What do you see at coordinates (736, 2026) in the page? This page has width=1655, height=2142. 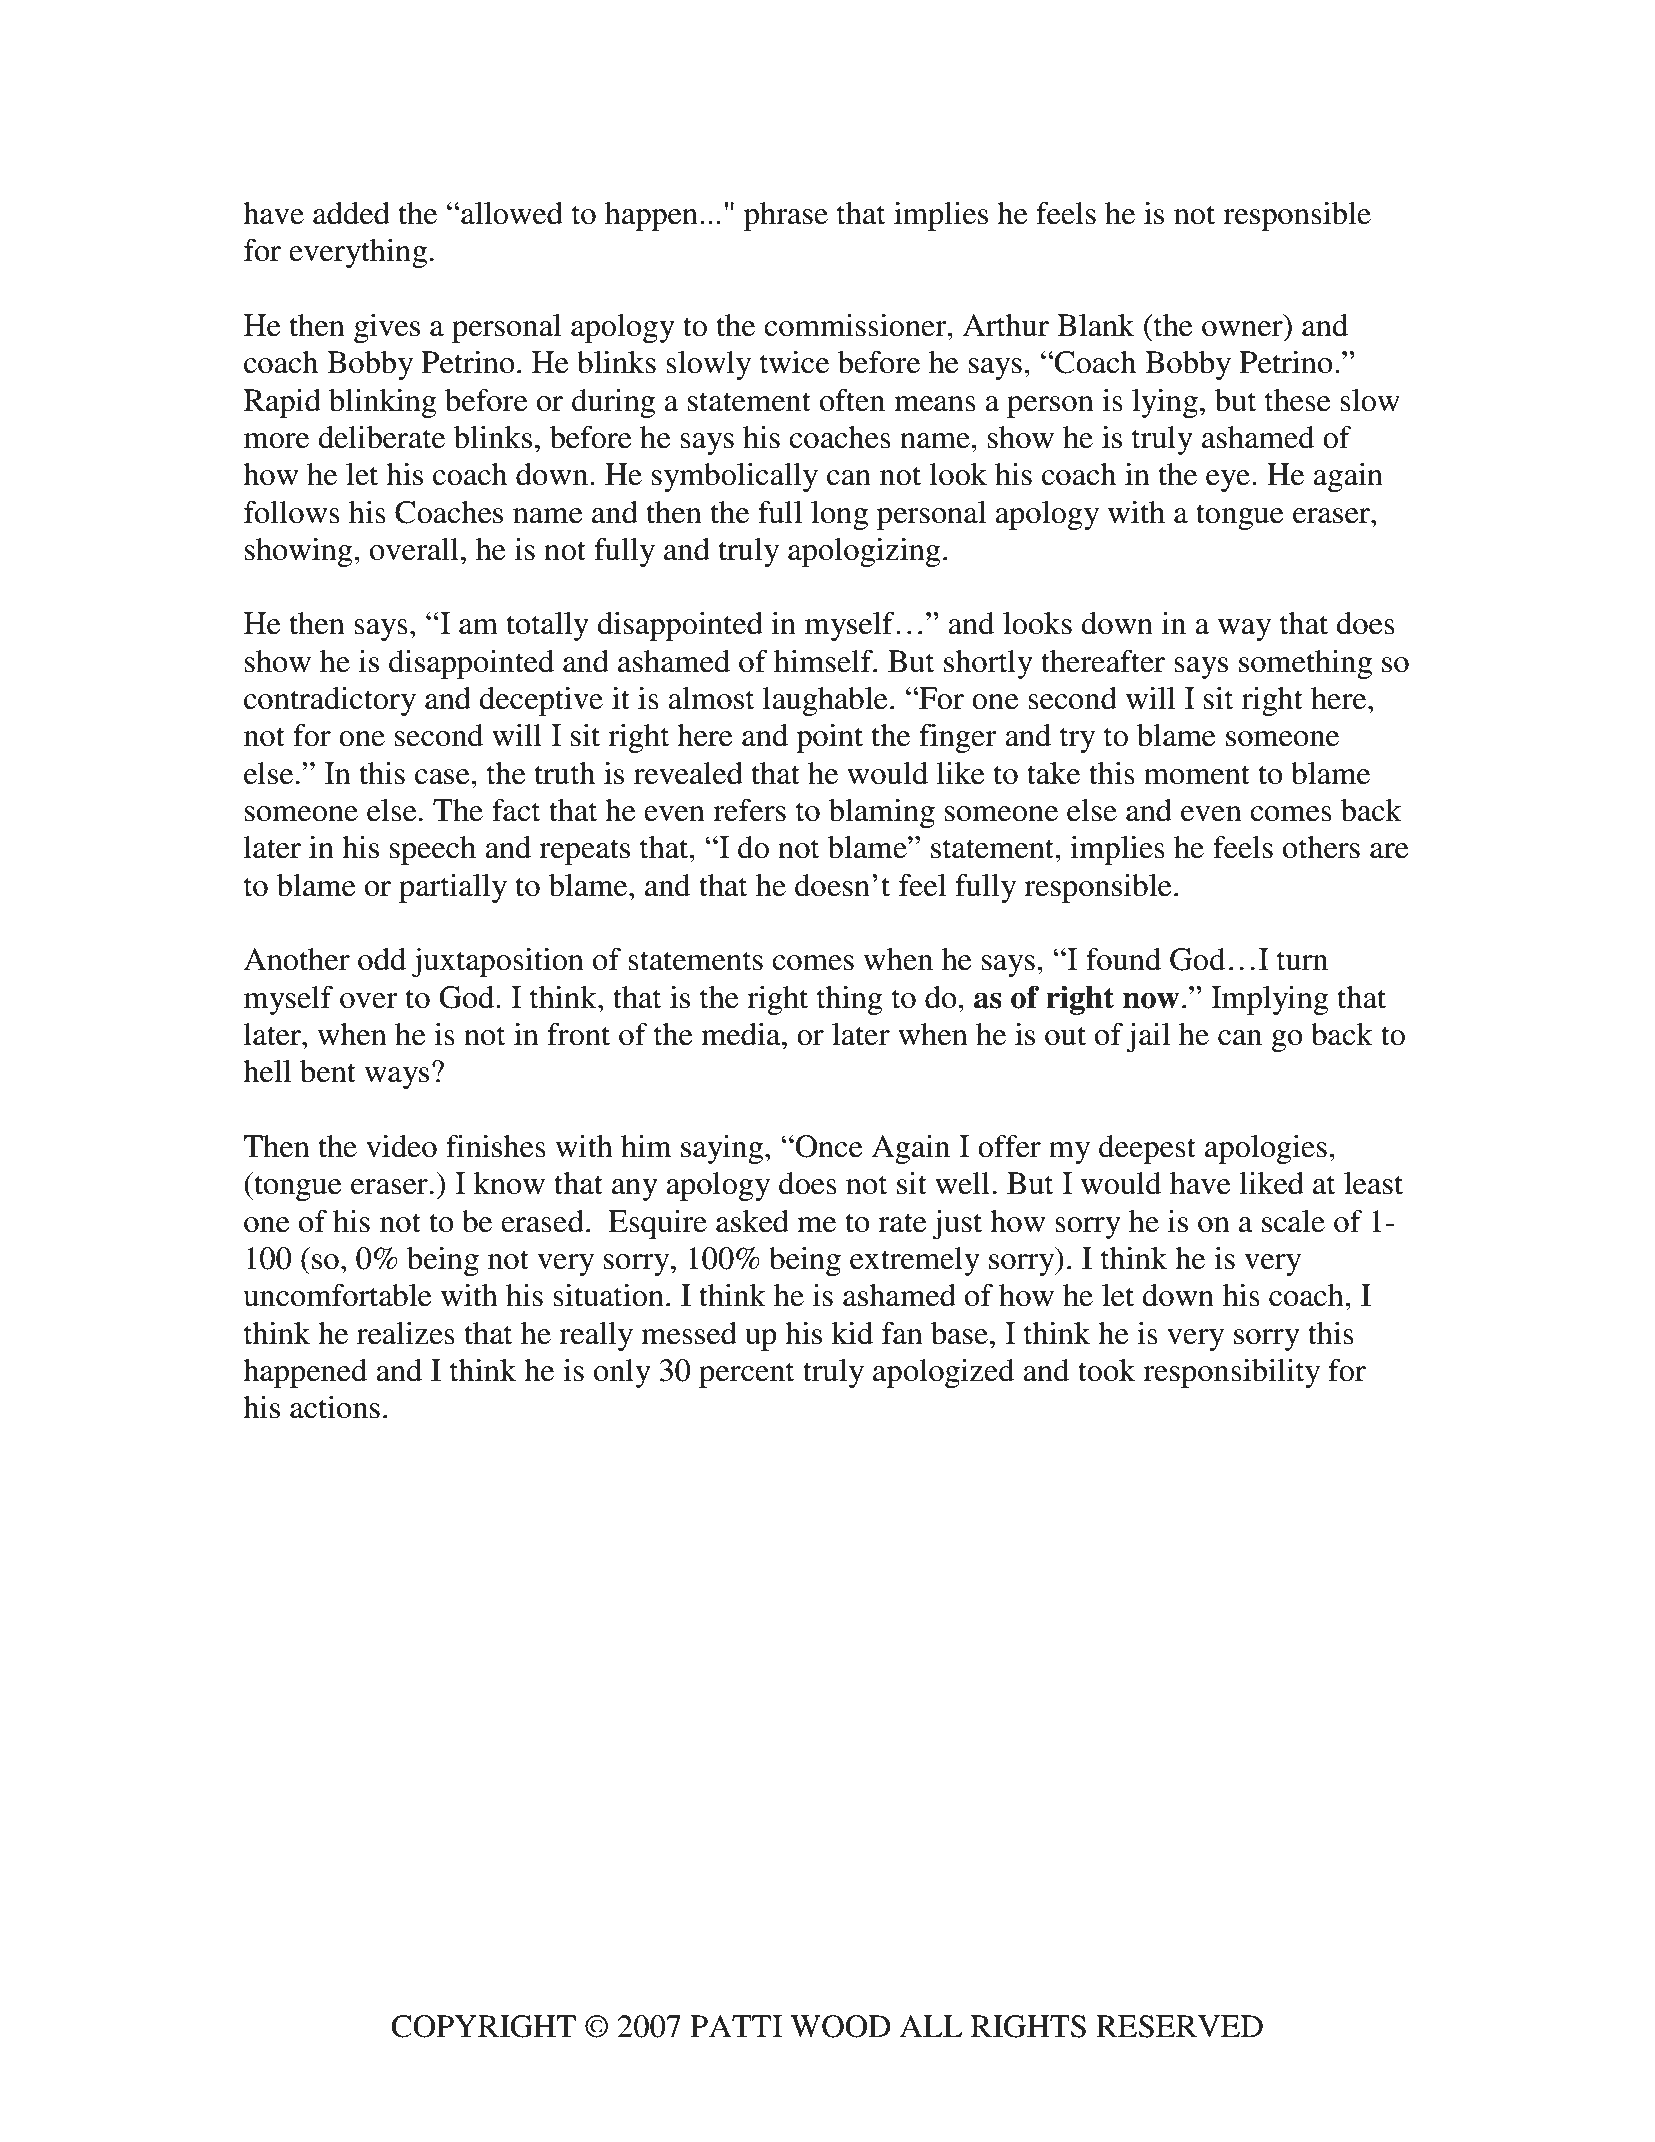 I see `PATTI` at bounding box center [736, 2026].
